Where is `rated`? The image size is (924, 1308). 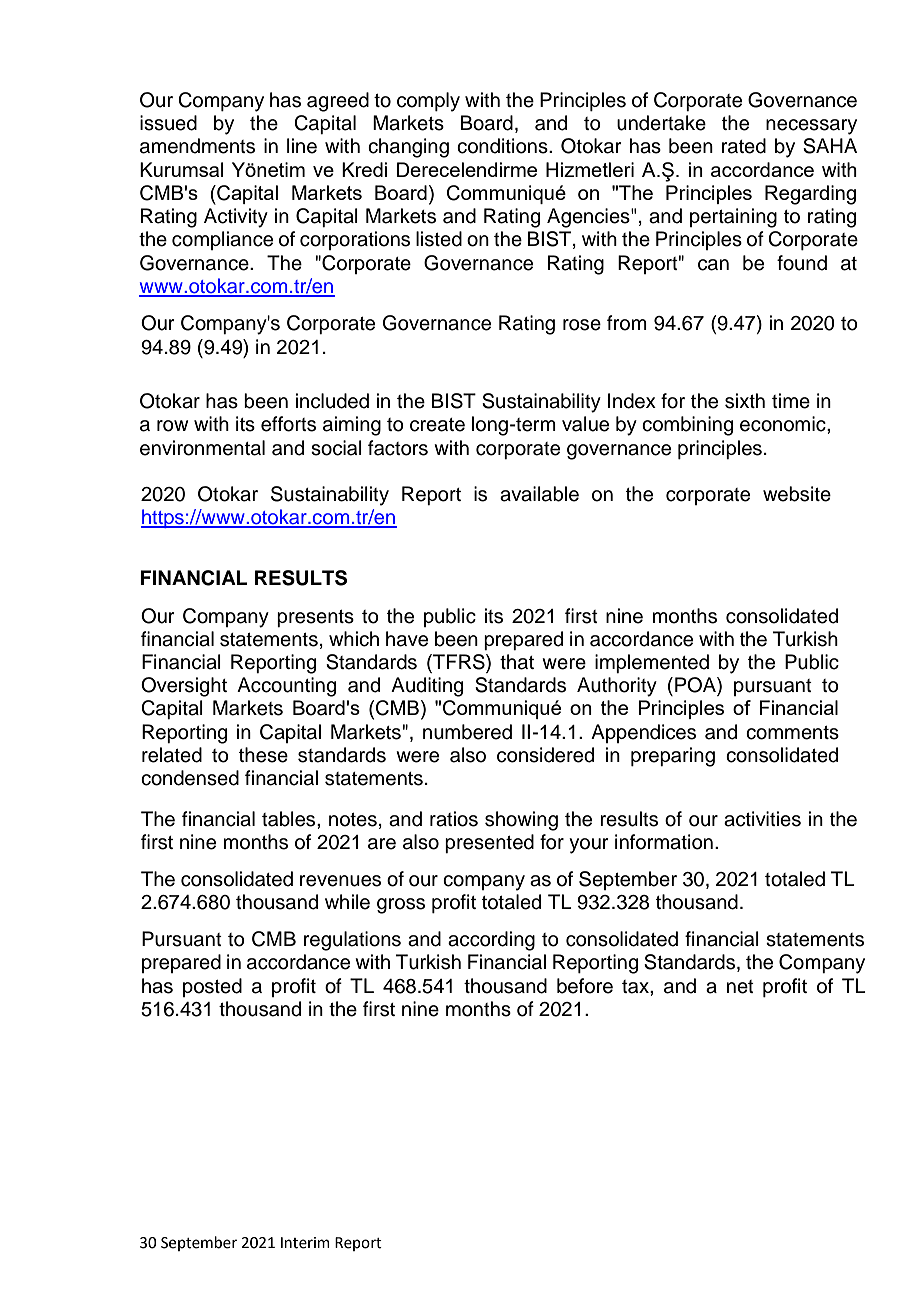
rated is located at coordinates (744, 146).
